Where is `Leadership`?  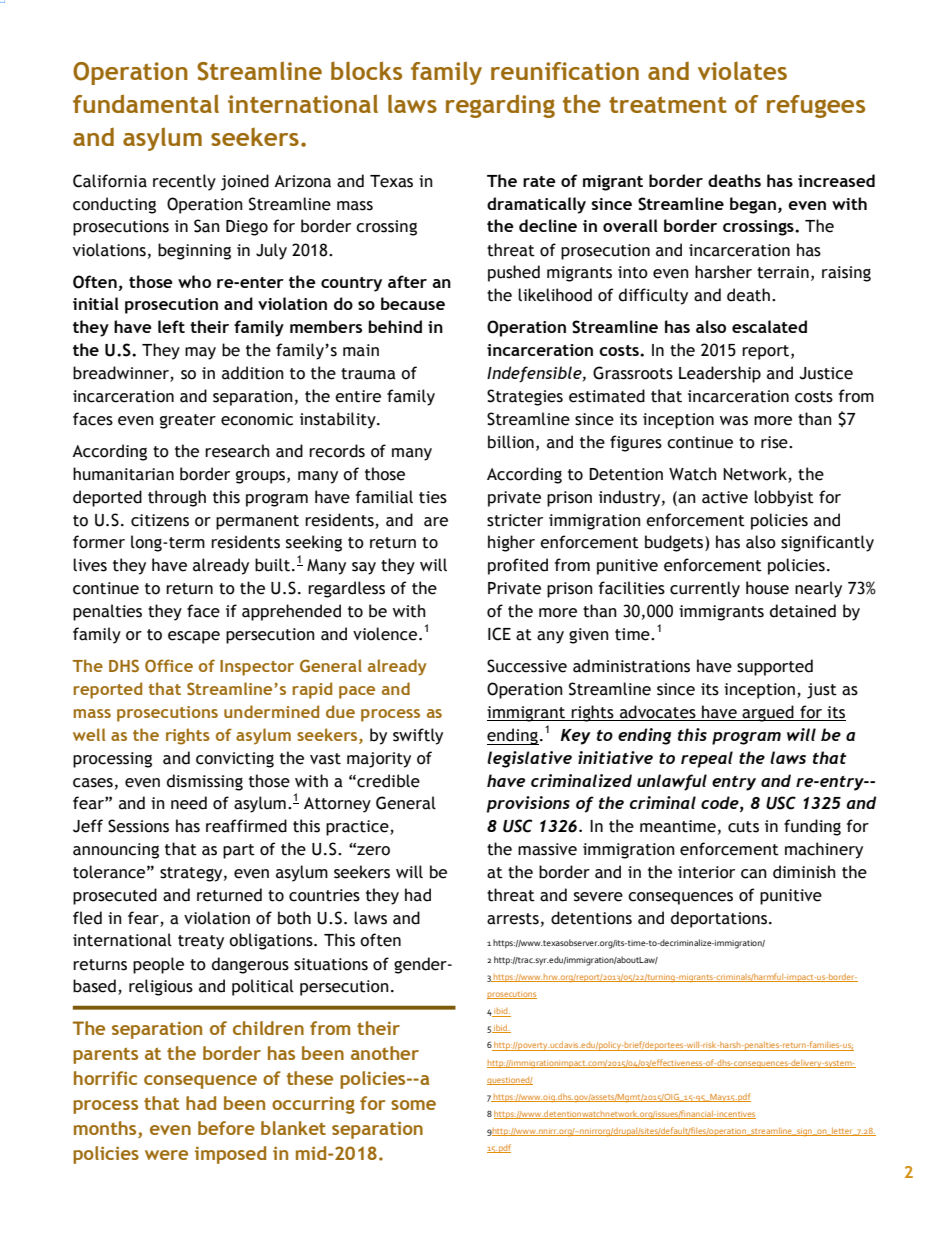 Leadership is located at coordinates (720, 374).
